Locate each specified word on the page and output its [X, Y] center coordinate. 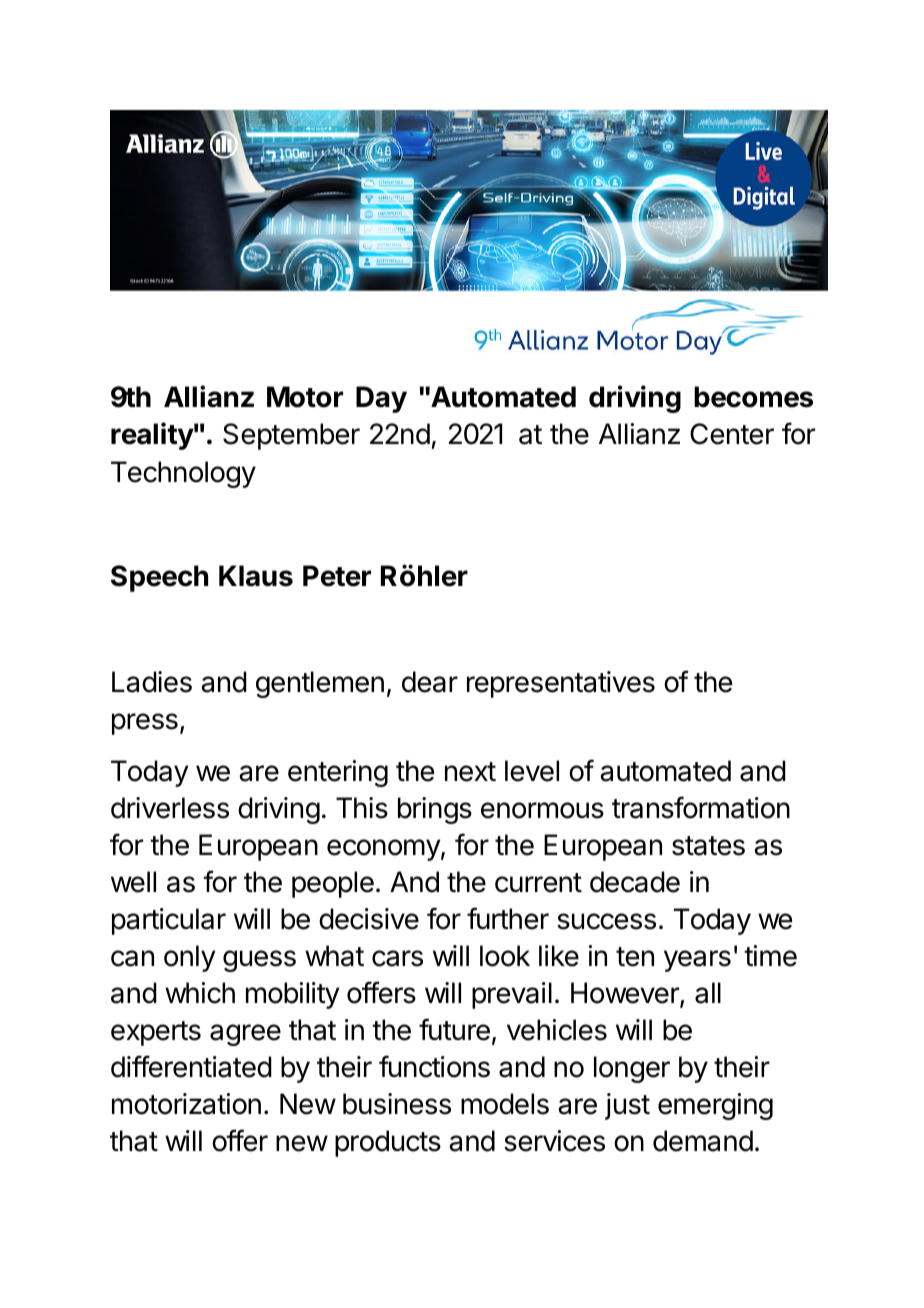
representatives [561, 684]
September [291, 436]
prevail [512, 995]
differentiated [191, 1066]
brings [435, 810]
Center [732, 434]
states [708, 846]
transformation [701, 807]
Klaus [256, 576]
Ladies [152, 682]
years [697, 961]
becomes [753, 397]
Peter [337, 576]
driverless [170, 808]
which [200, 993]
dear [430, 682]
